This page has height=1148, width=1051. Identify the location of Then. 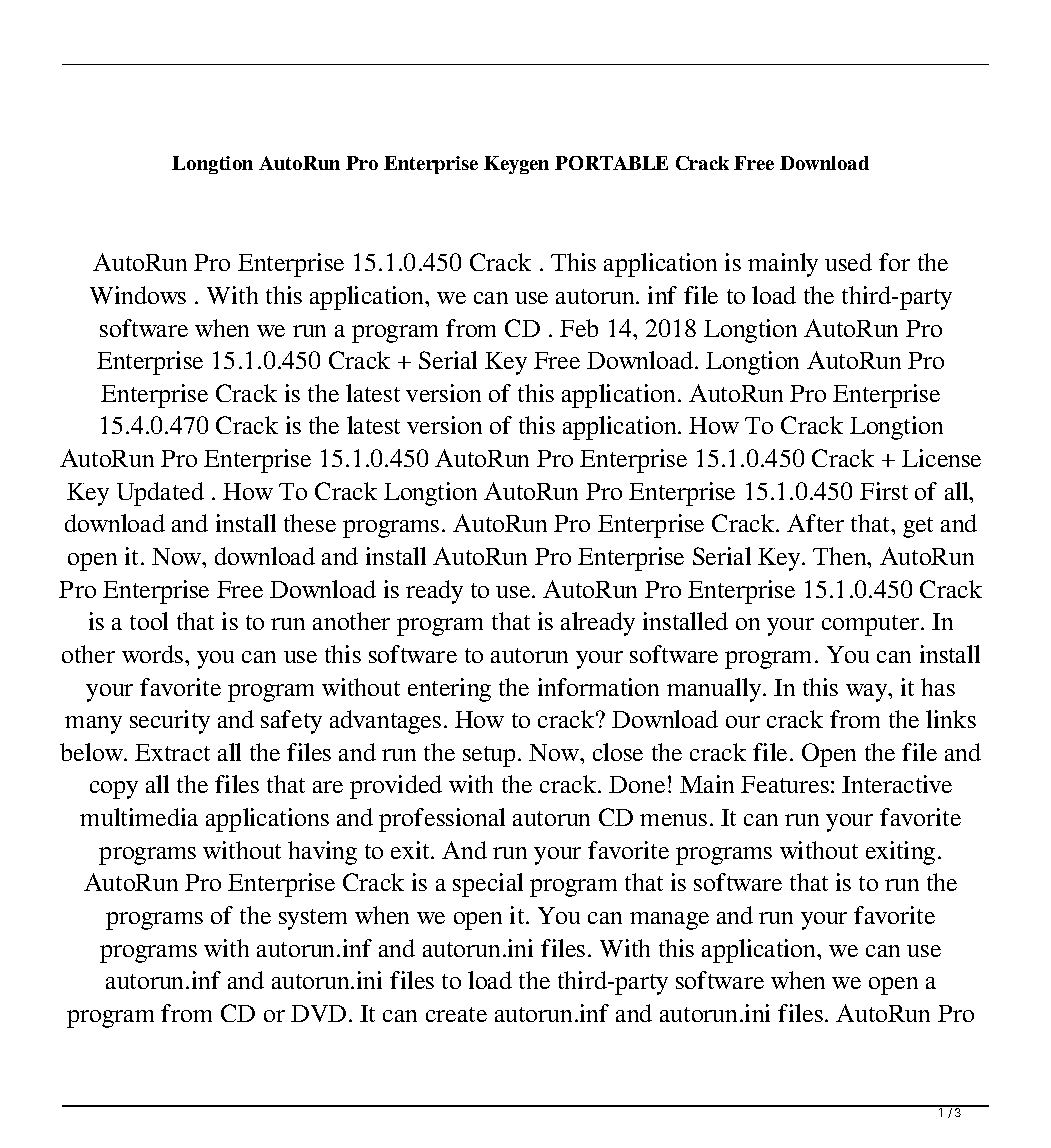
(841, 556).
